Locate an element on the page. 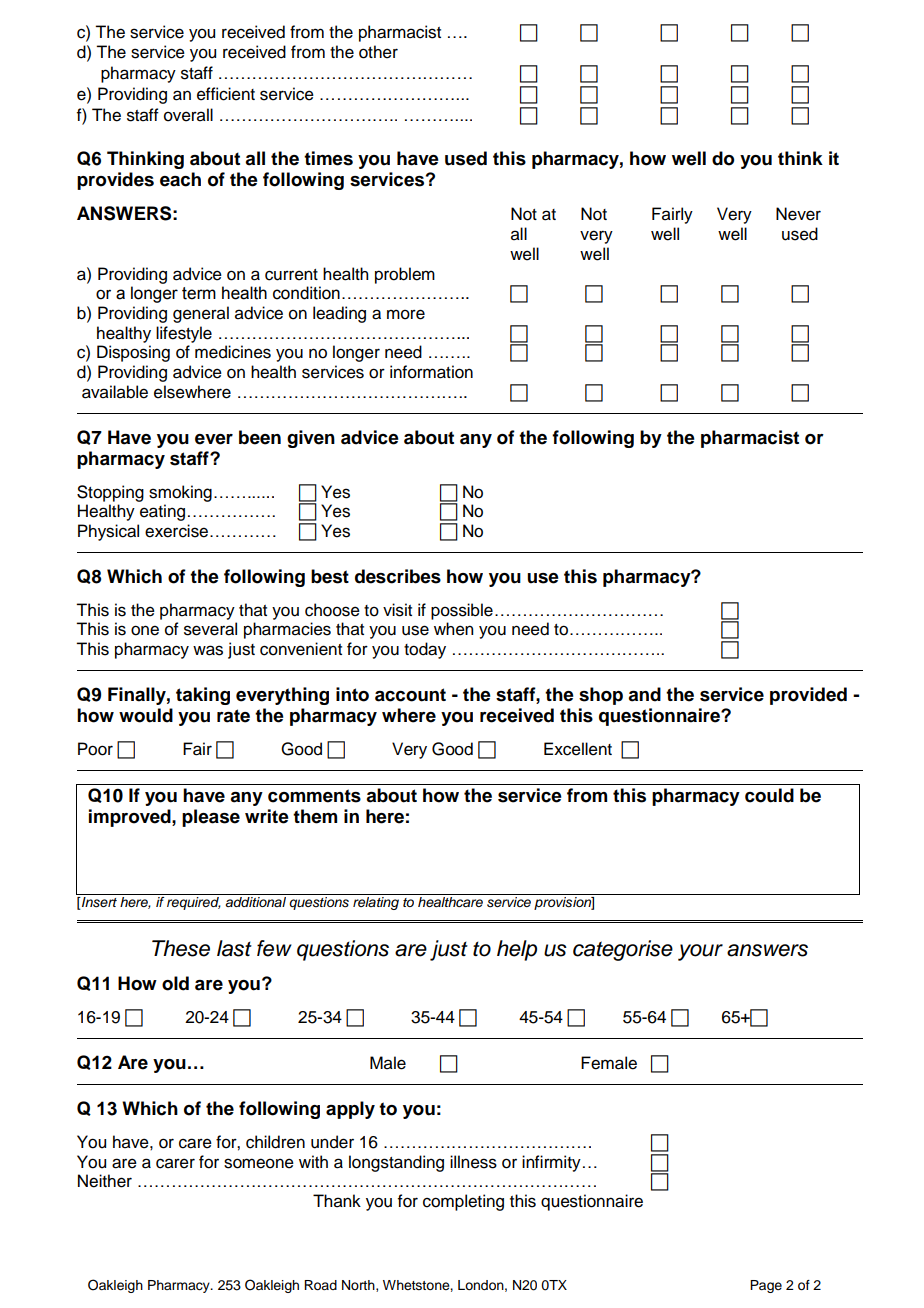 The width and height of the image is (924, 1308). could is located at coordinates (769, 795).
